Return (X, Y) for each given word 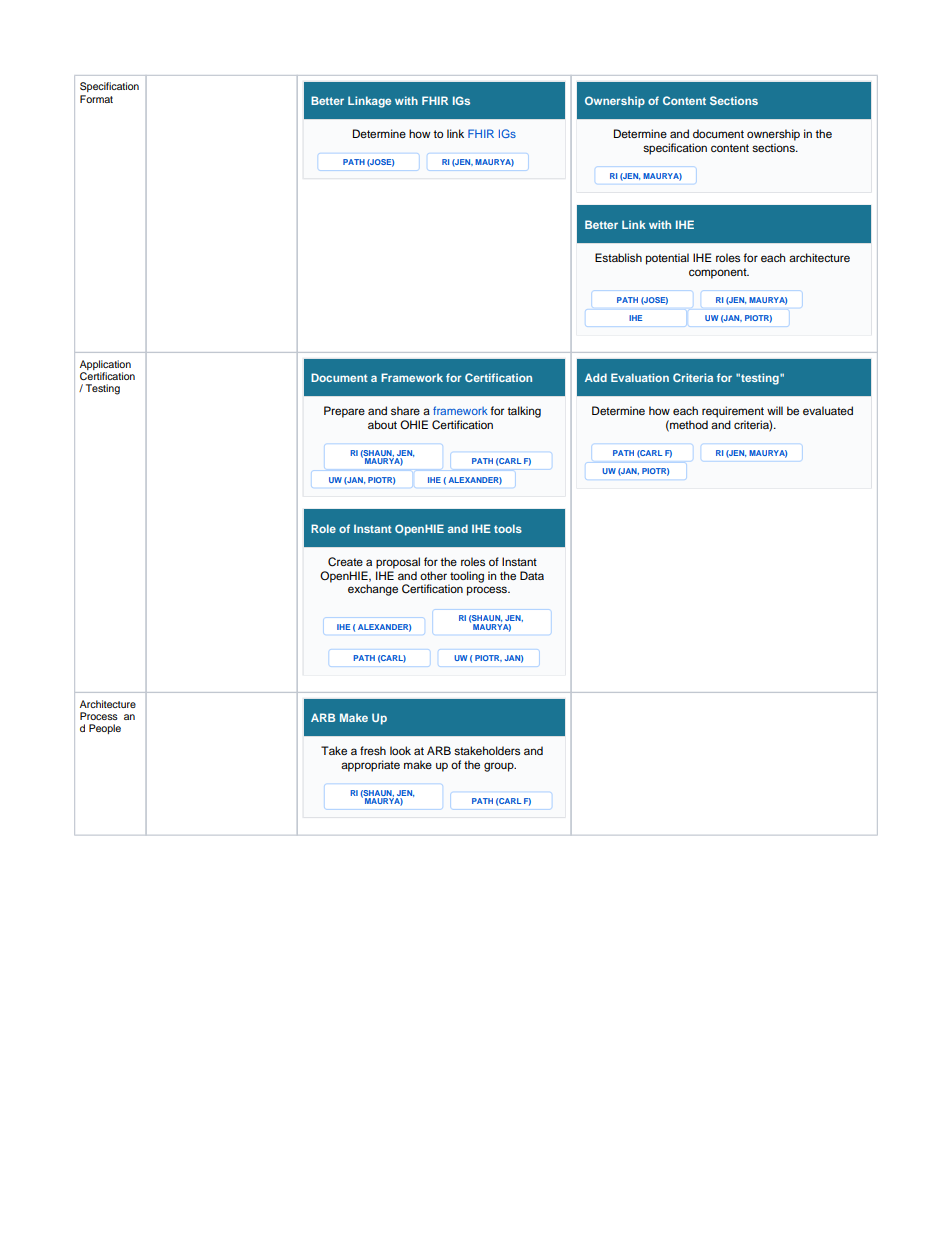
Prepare (344, 412)
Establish (618, 257)
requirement (733, 412)
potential (667, 259)
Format (96, 99)
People (105, 729)
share (405, 410)
